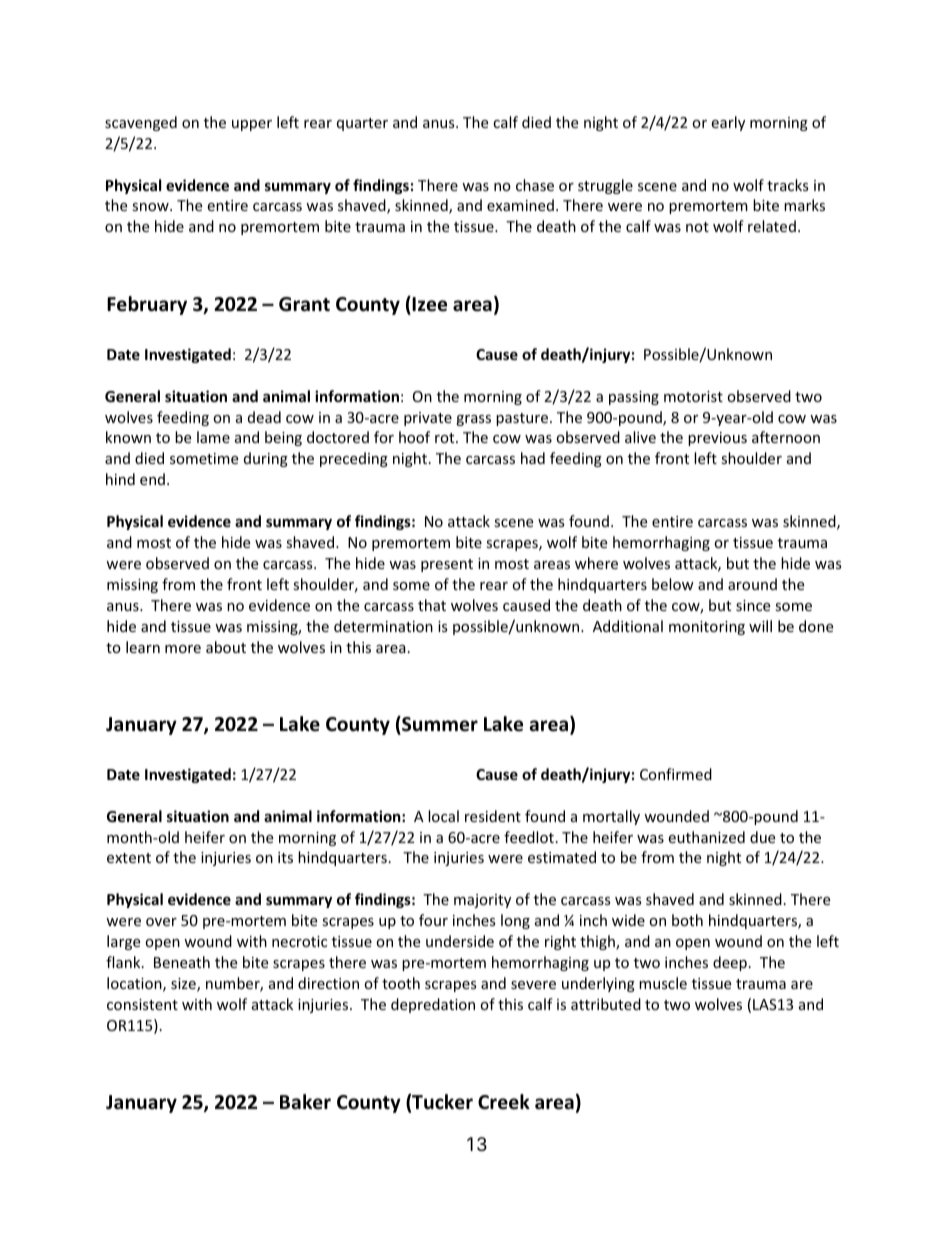  Describe the element at coordinates (305, 1102) in the screenshot. I see `Baker` at that location.
